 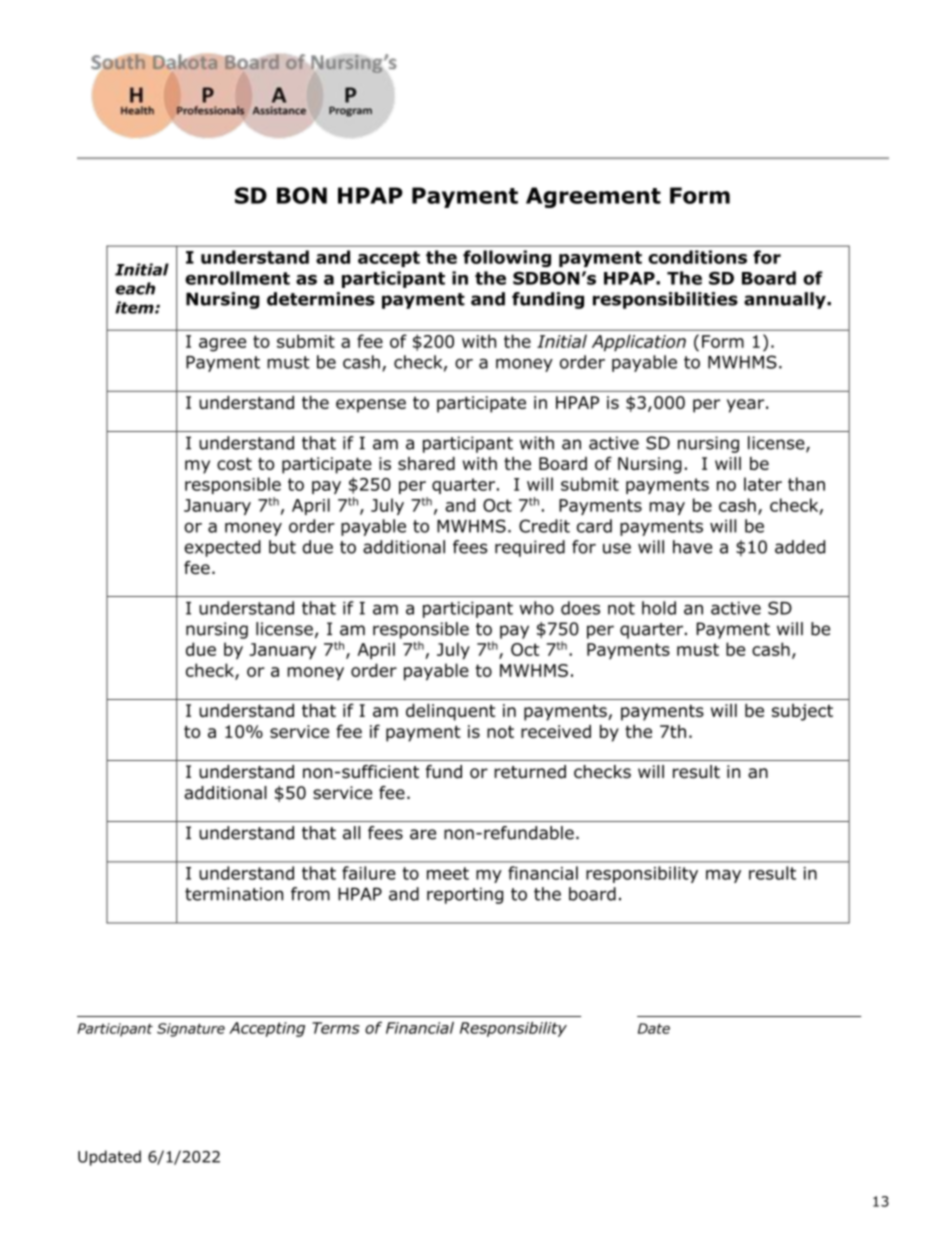 What do you see at coordinates (697, 257) in the screenshot?
I see `conditions` at bounding box center [697, 257].
